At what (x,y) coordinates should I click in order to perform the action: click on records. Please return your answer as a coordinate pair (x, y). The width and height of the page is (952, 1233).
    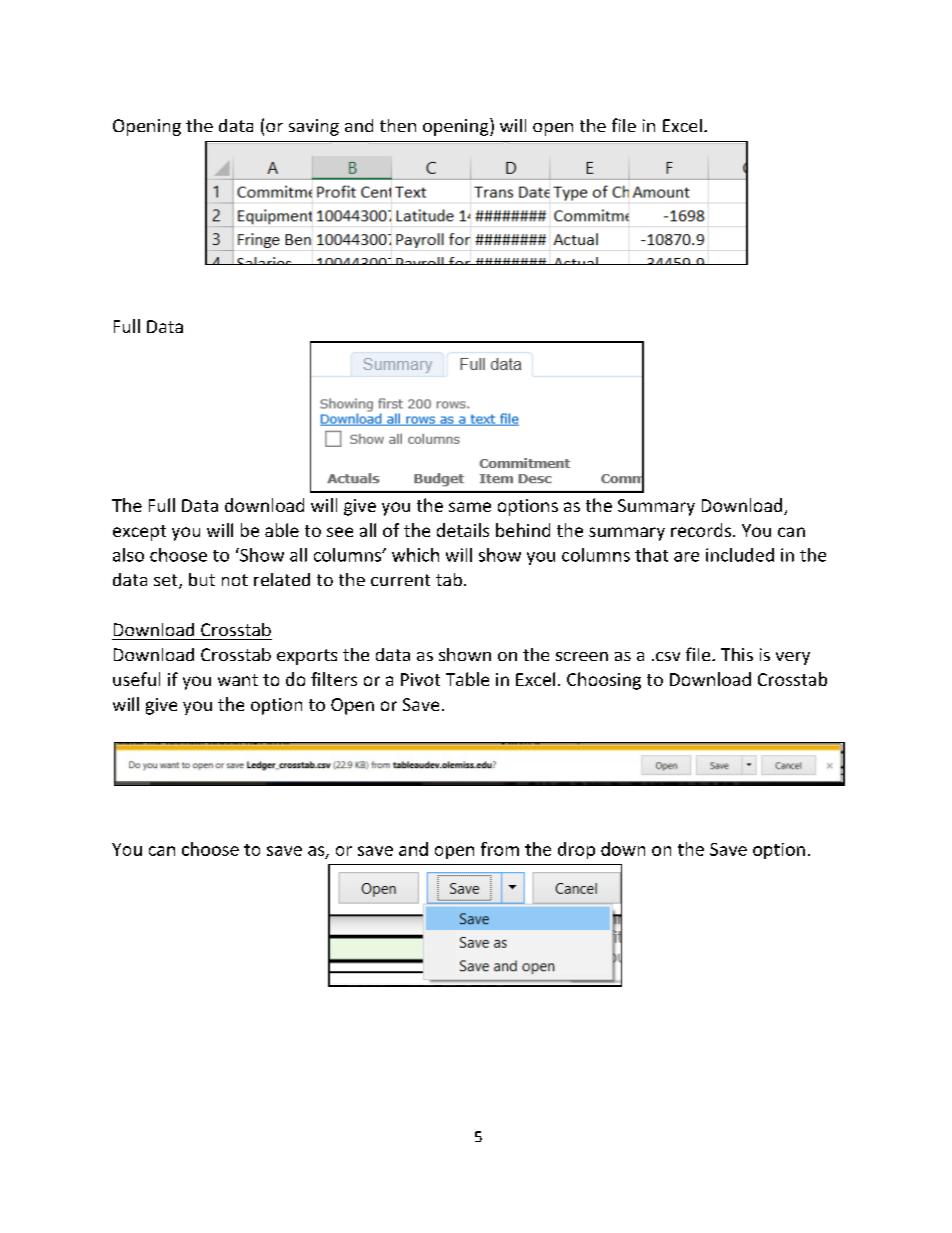
    Looking at the image, I should click on (701, 530).
